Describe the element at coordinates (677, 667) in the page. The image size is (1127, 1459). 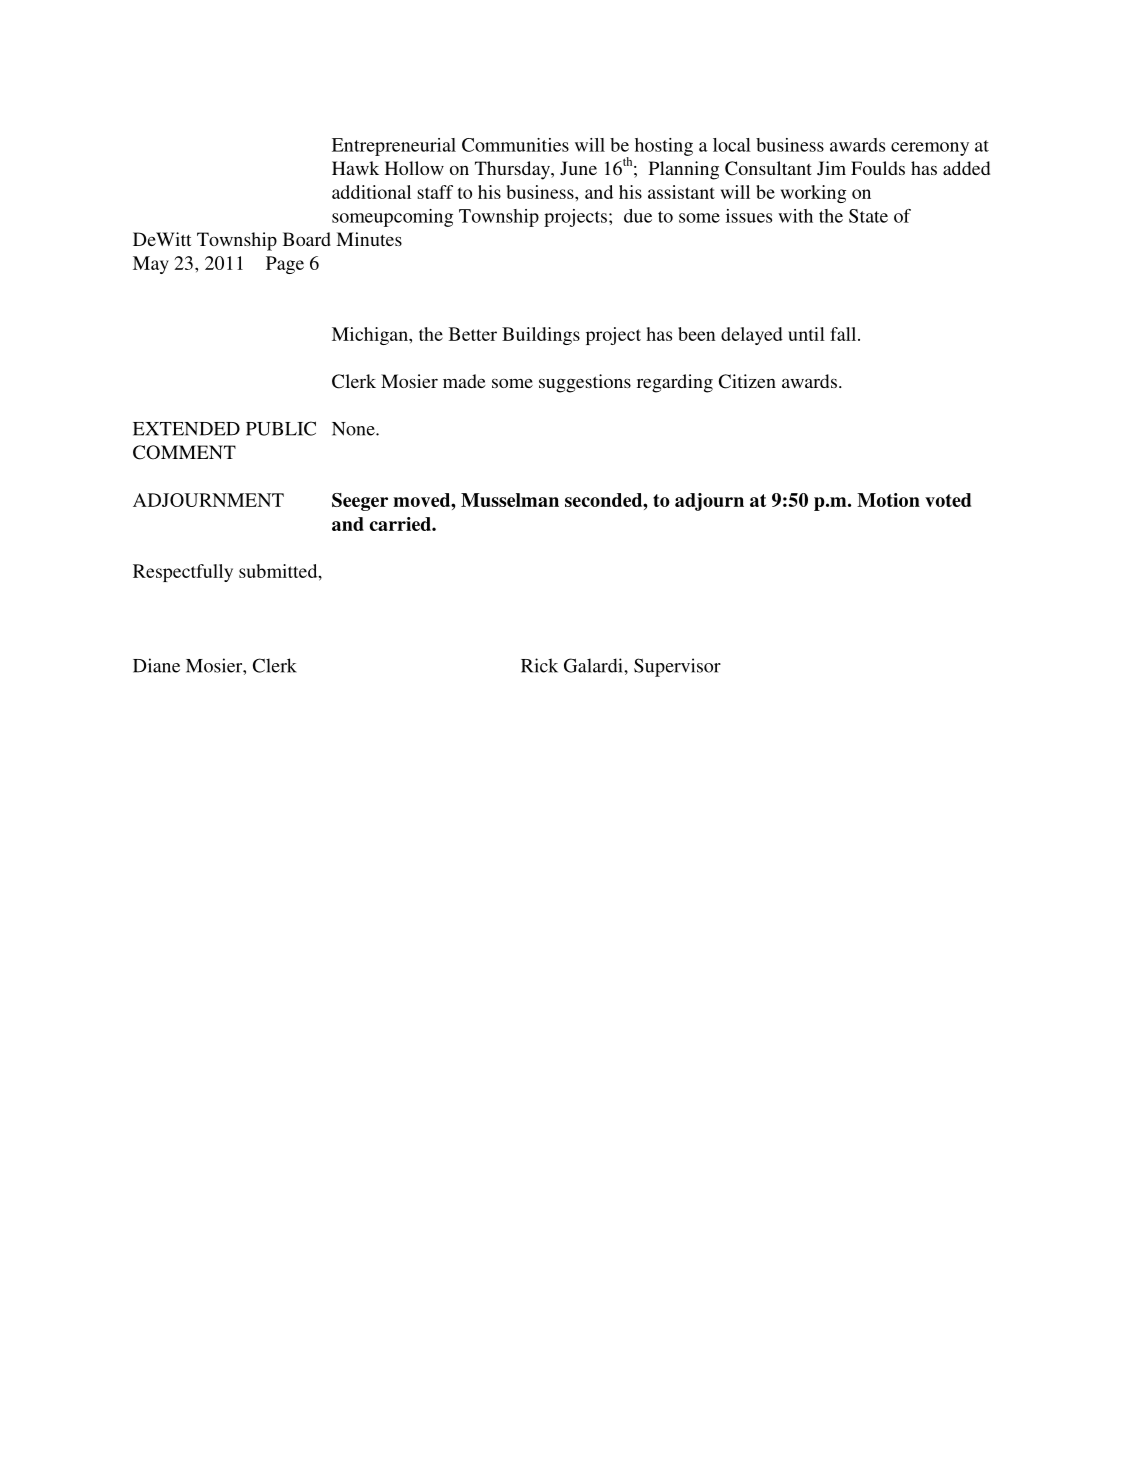
I see `Supervisor` at that location.
